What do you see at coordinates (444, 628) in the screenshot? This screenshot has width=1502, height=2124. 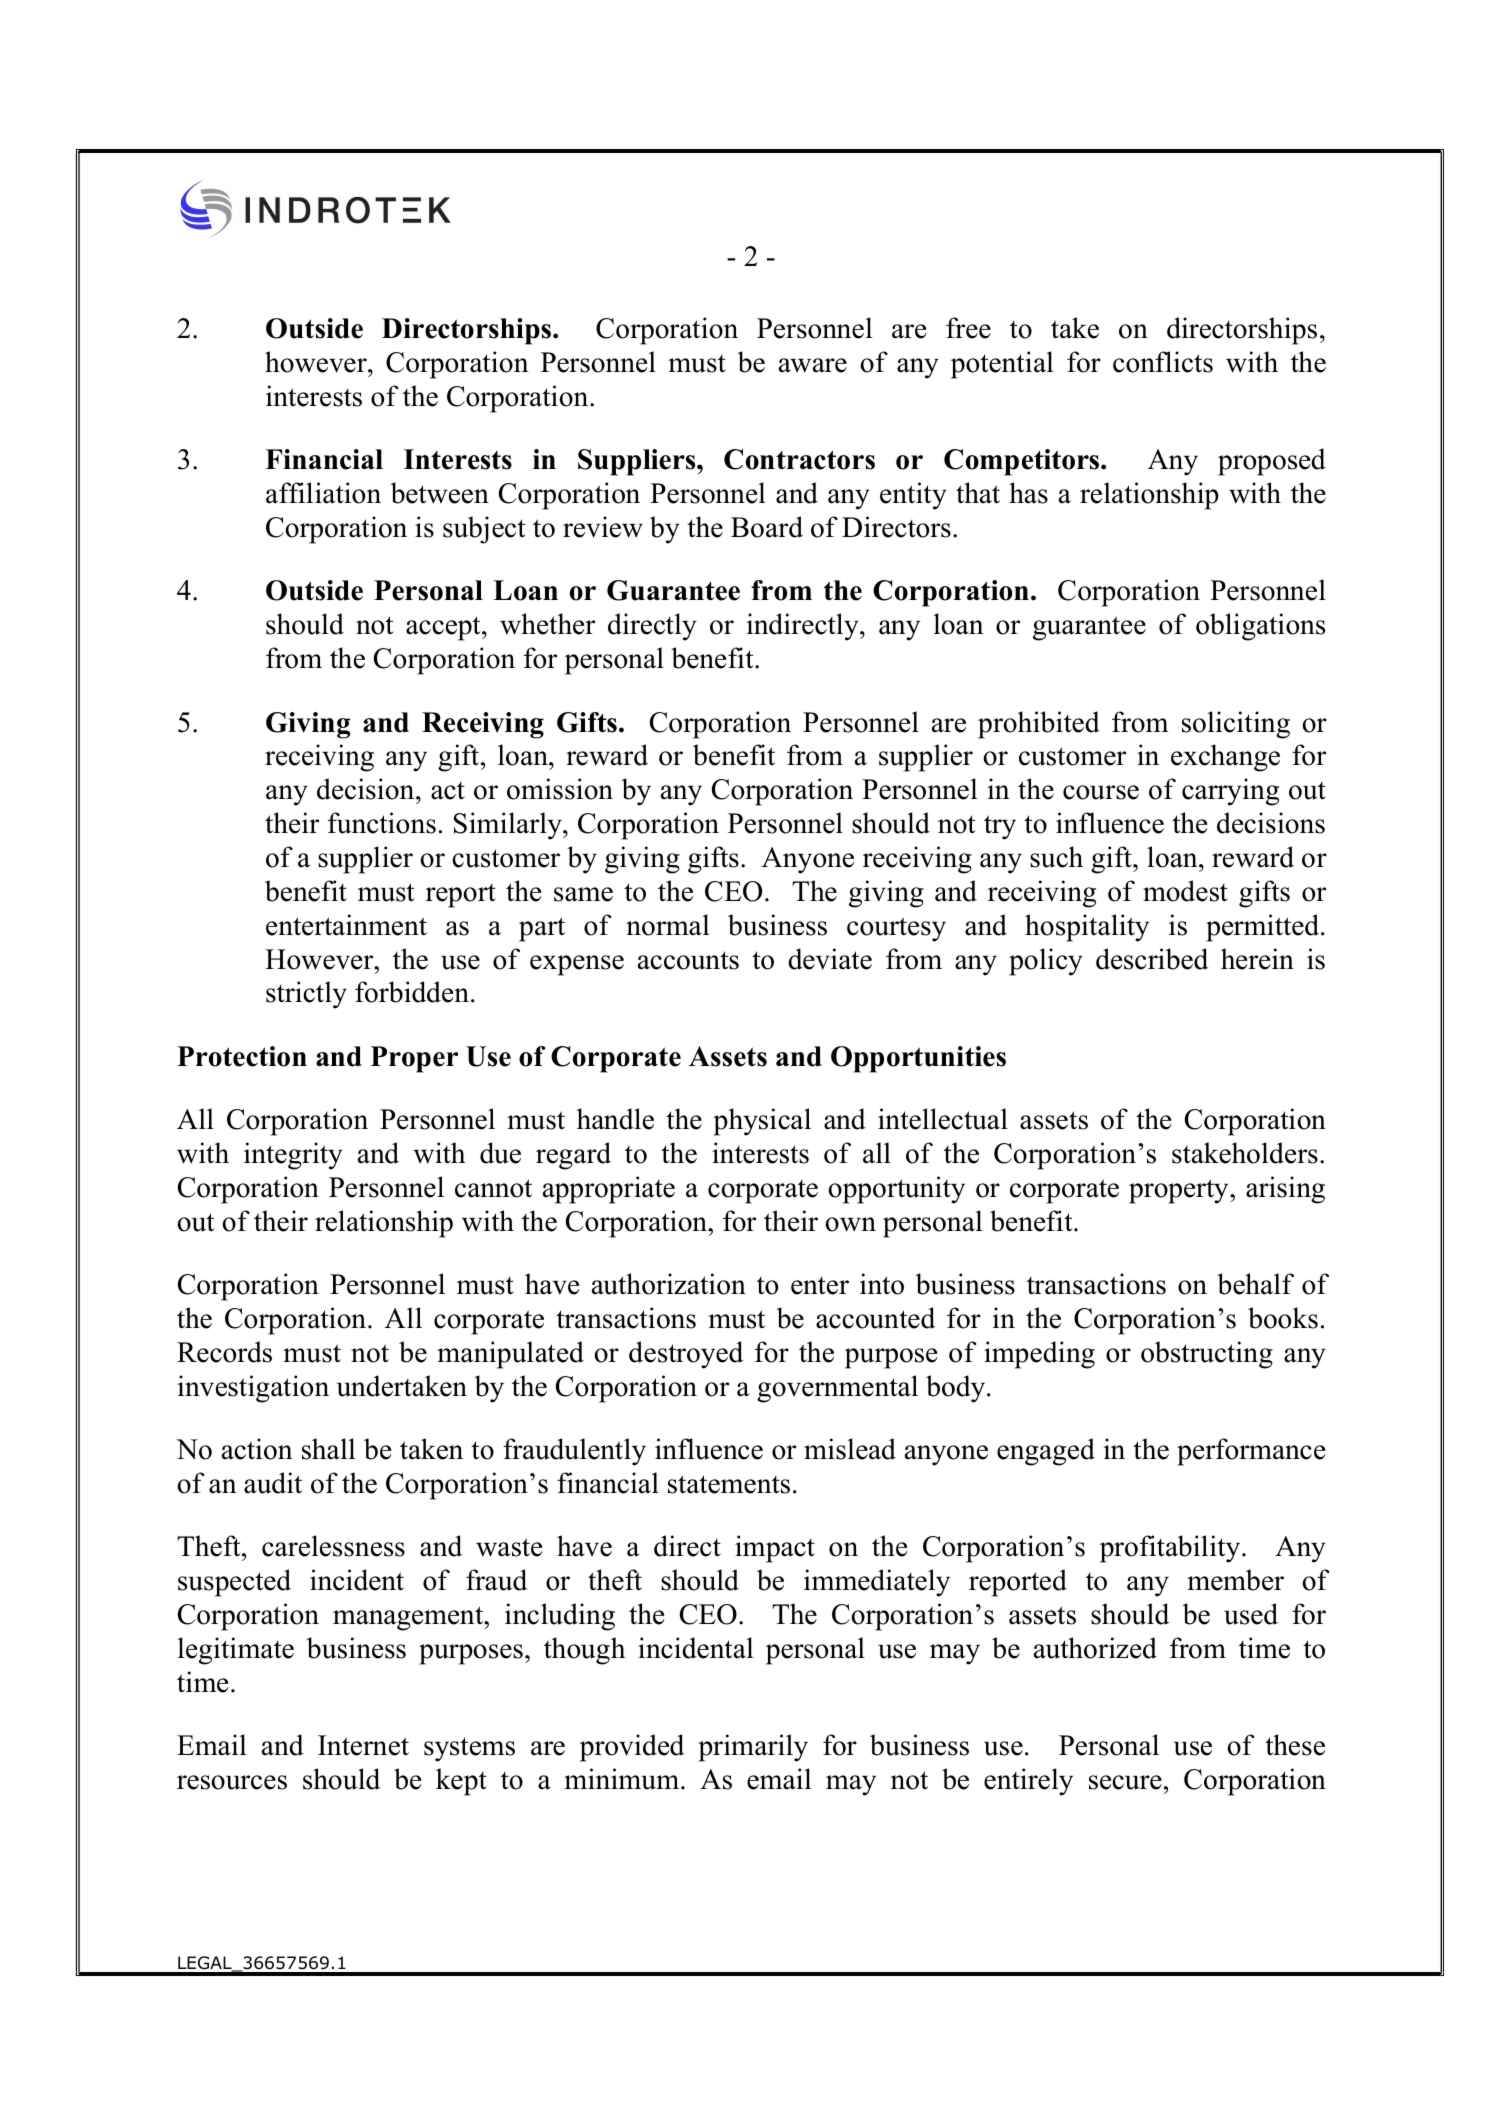 I see `accept` at bounding box center [444, 628].
